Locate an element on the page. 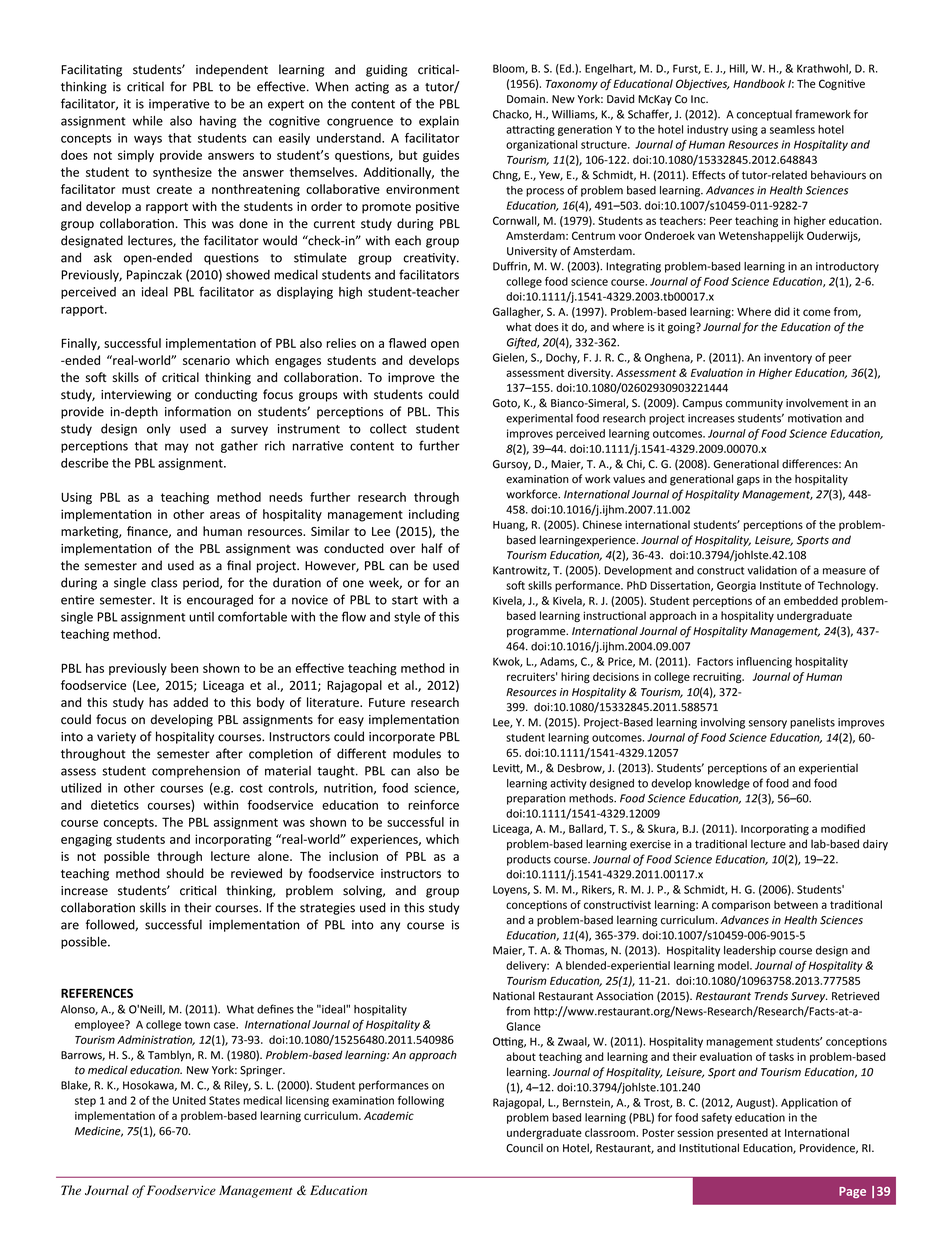  style is located at coordinates (407, 618).
